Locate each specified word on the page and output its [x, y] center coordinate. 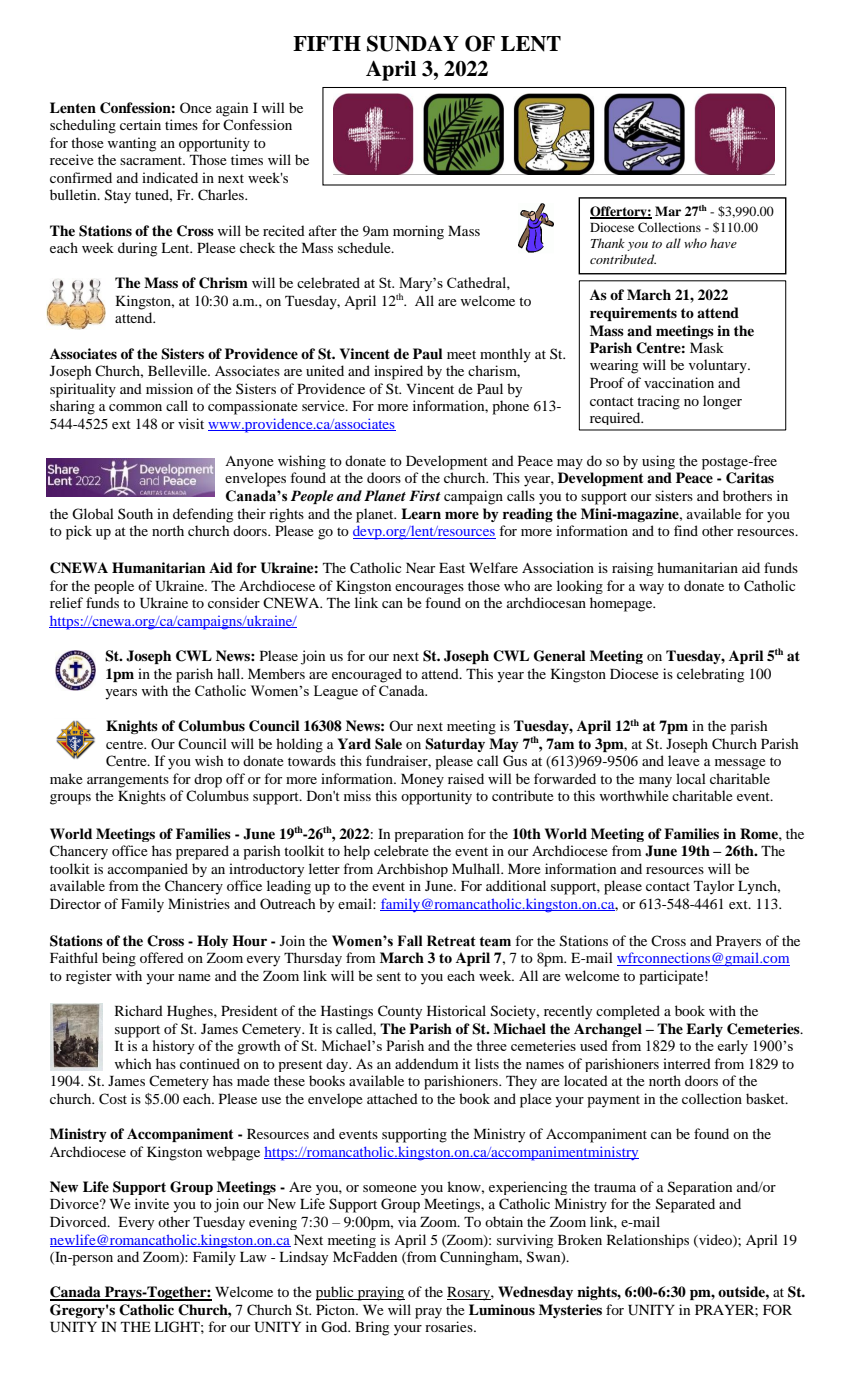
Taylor [714, 887]
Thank [608, 243]
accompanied [148, 870]
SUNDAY [413, 43]
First [425, 495]
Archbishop [412, 870]
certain [140, 124]
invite [152, 1203]
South [135, 513]
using [658, 462]
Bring [372, 1328]
